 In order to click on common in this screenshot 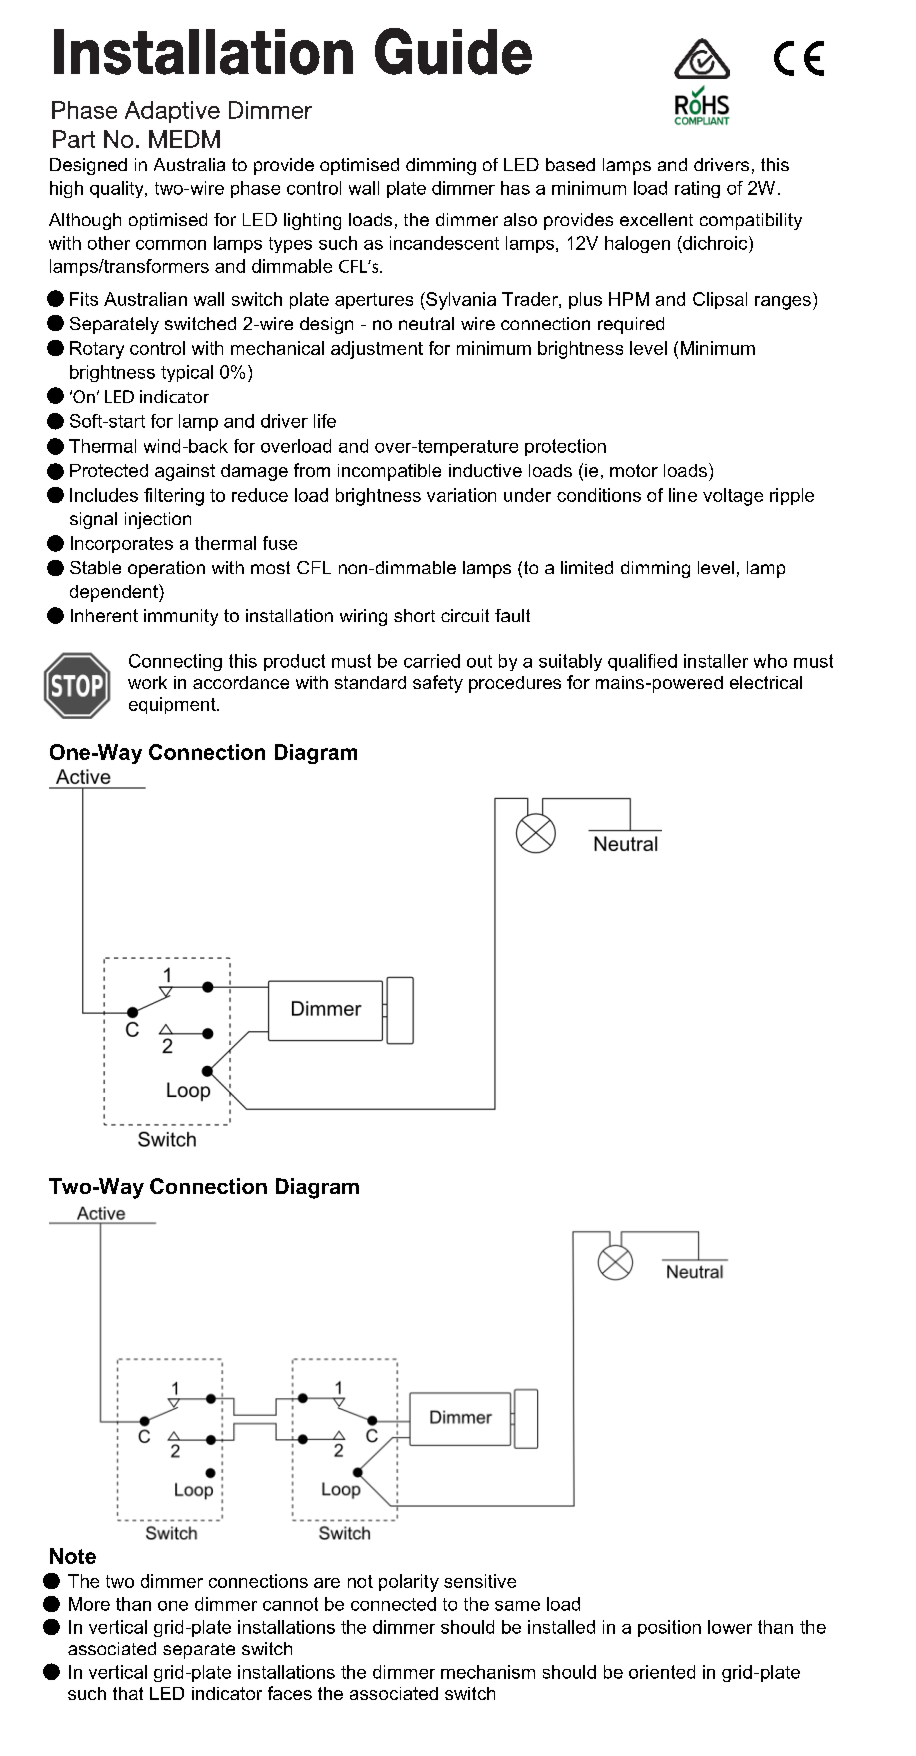, I will do `click(171, 245)`.
